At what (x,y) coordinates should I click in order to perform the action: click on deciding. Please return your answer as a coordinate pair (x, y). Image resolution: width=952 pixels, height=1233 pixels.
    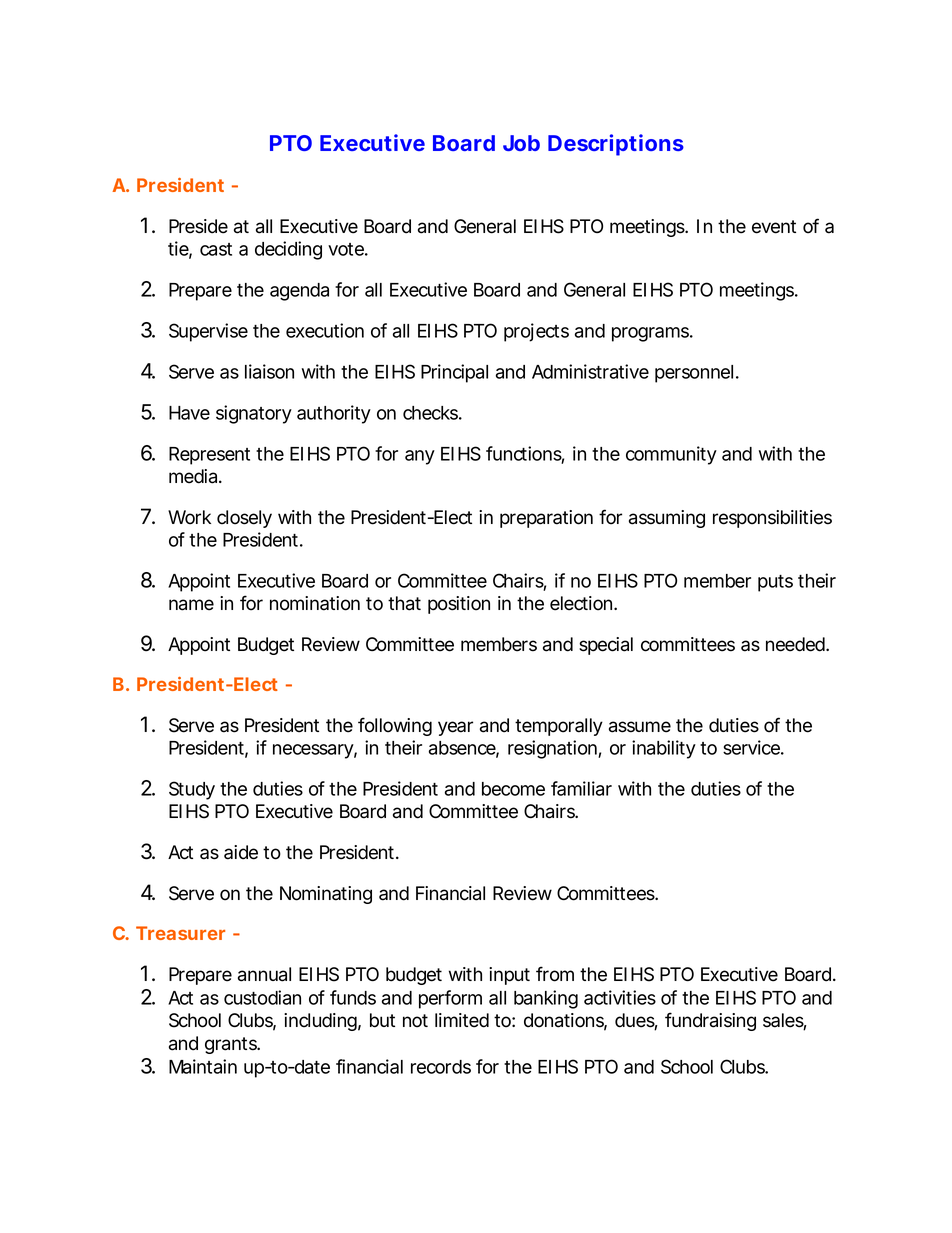
    Looking at the image, I should click on (288, 250).
